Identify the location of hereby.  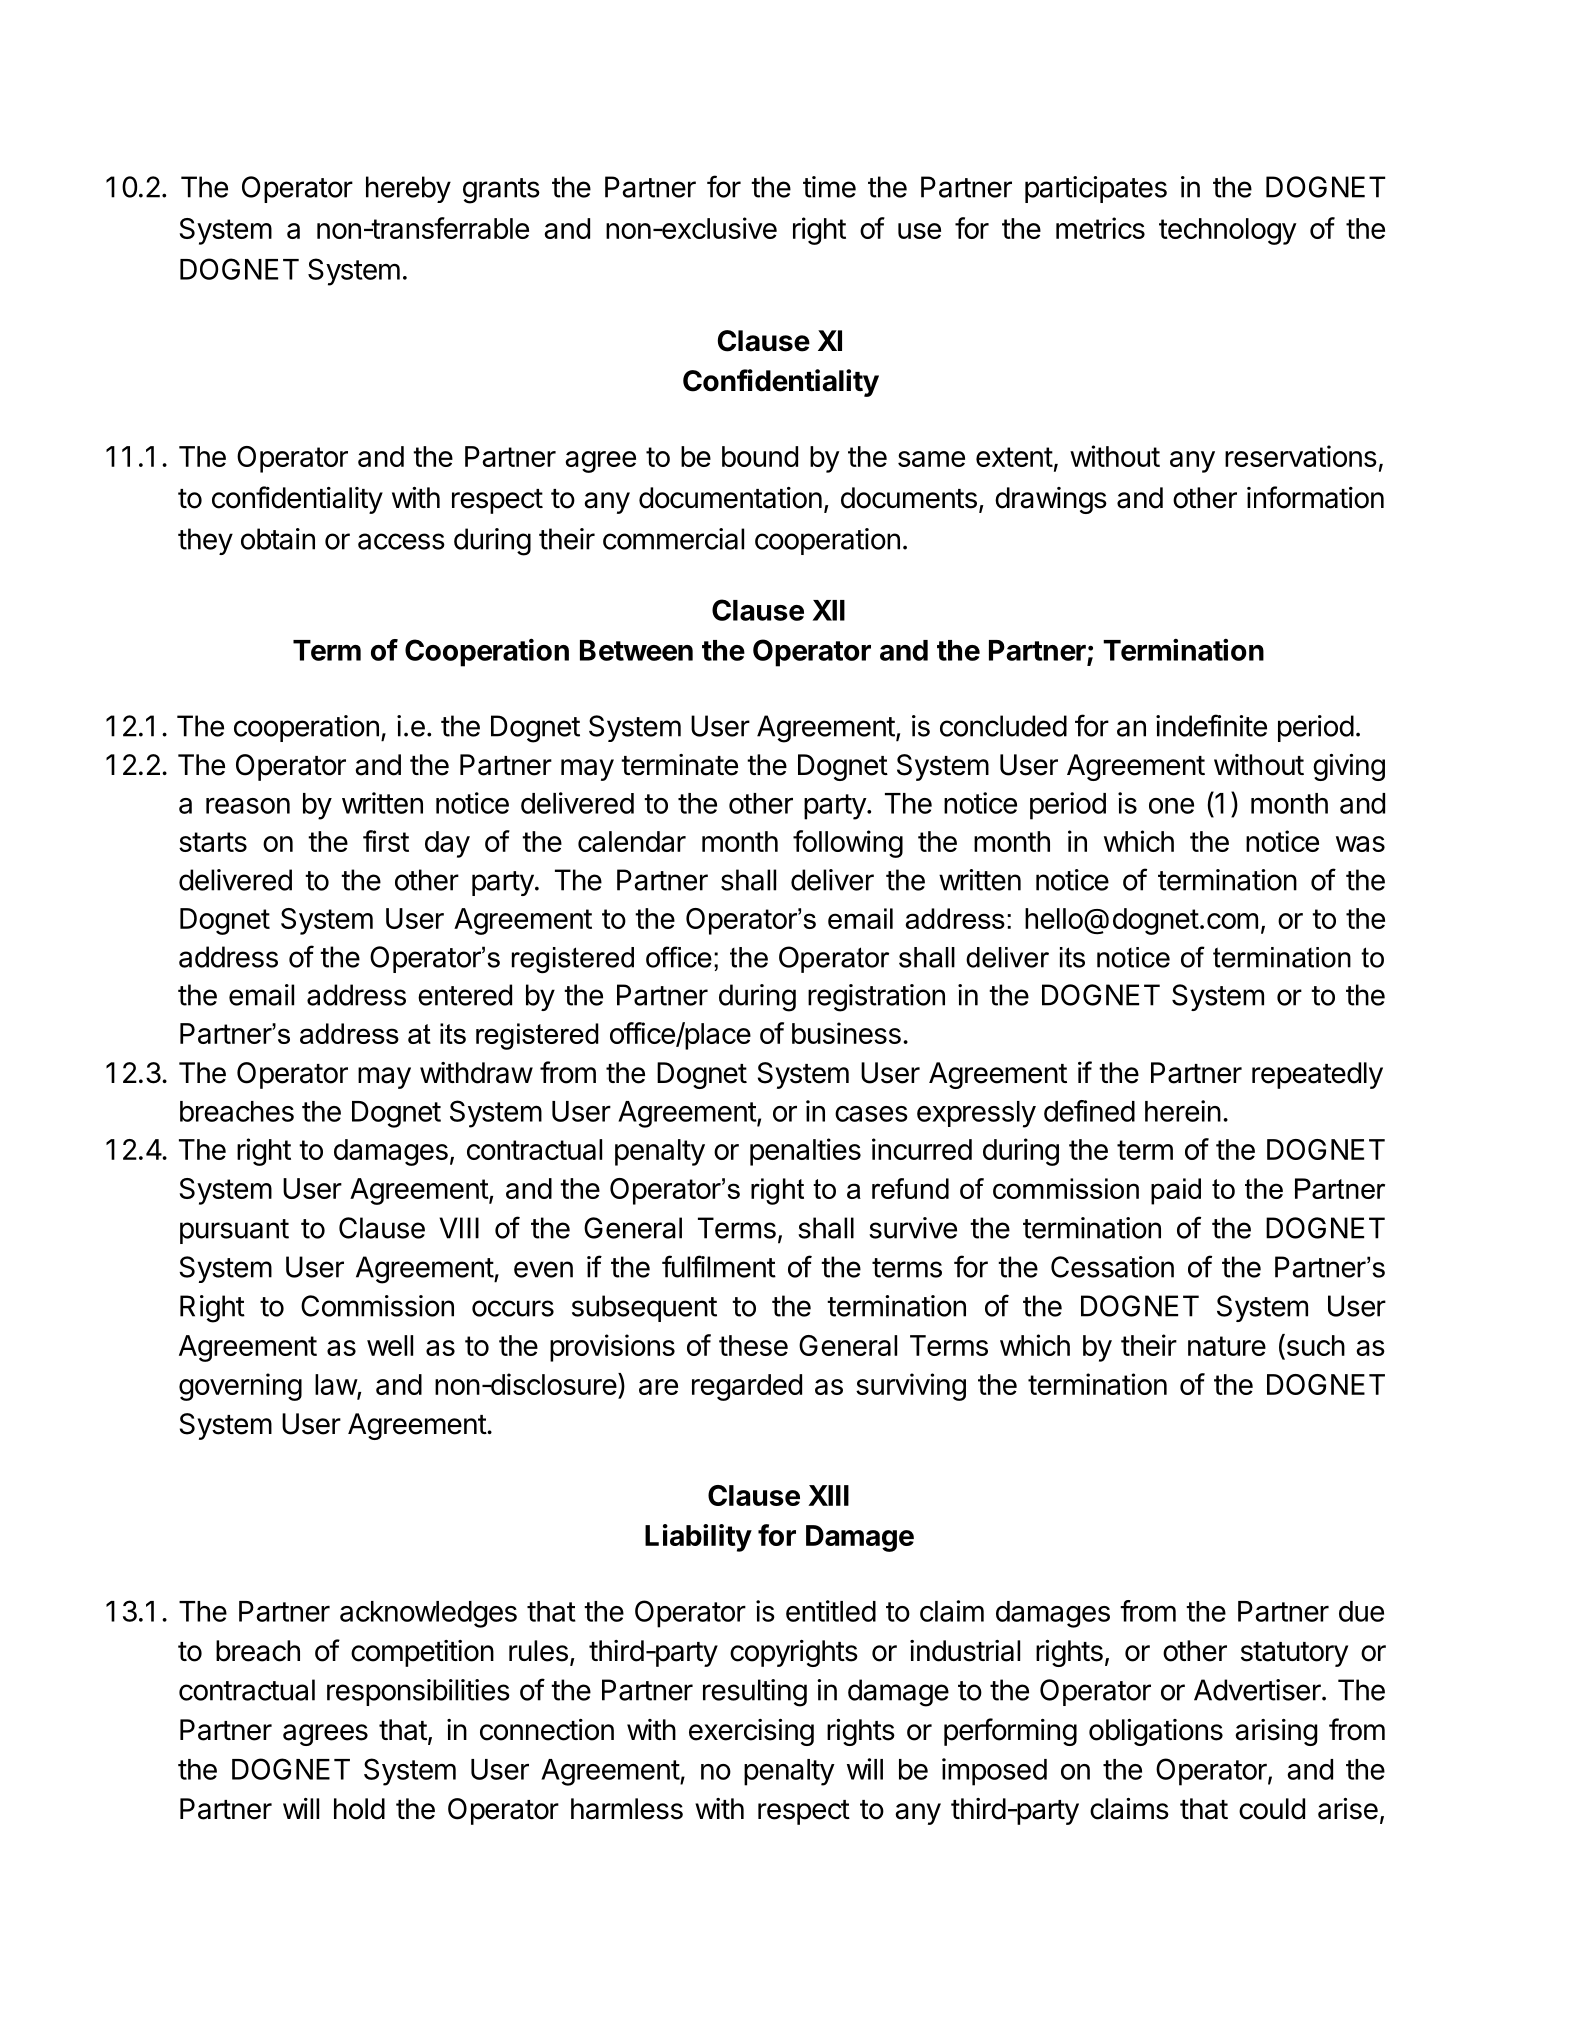
(408, 189).
